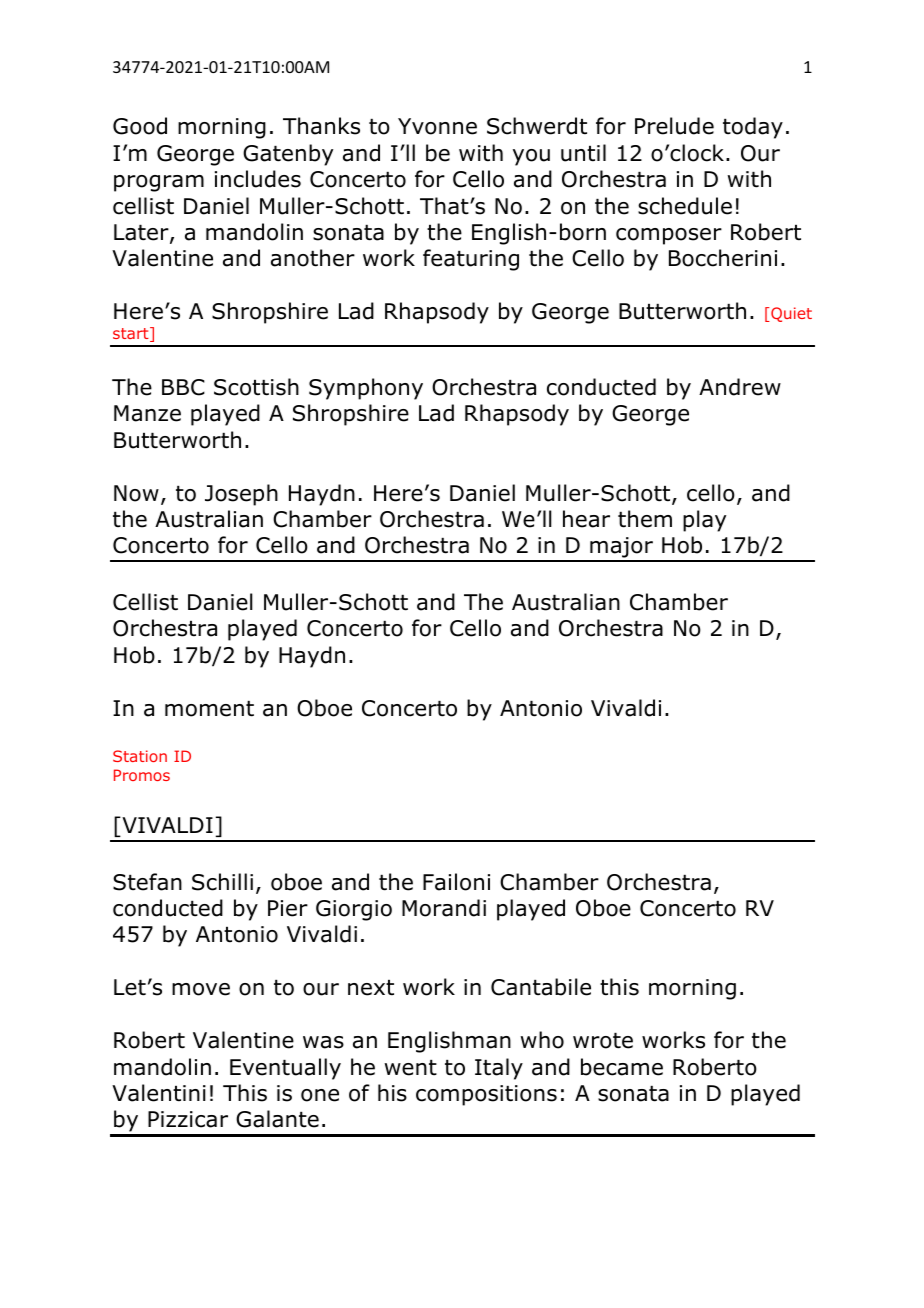 This image has width=924, height=1308. Describe the element at coordinates (437, 126) in the image. I see `Yvonne` at that location.
